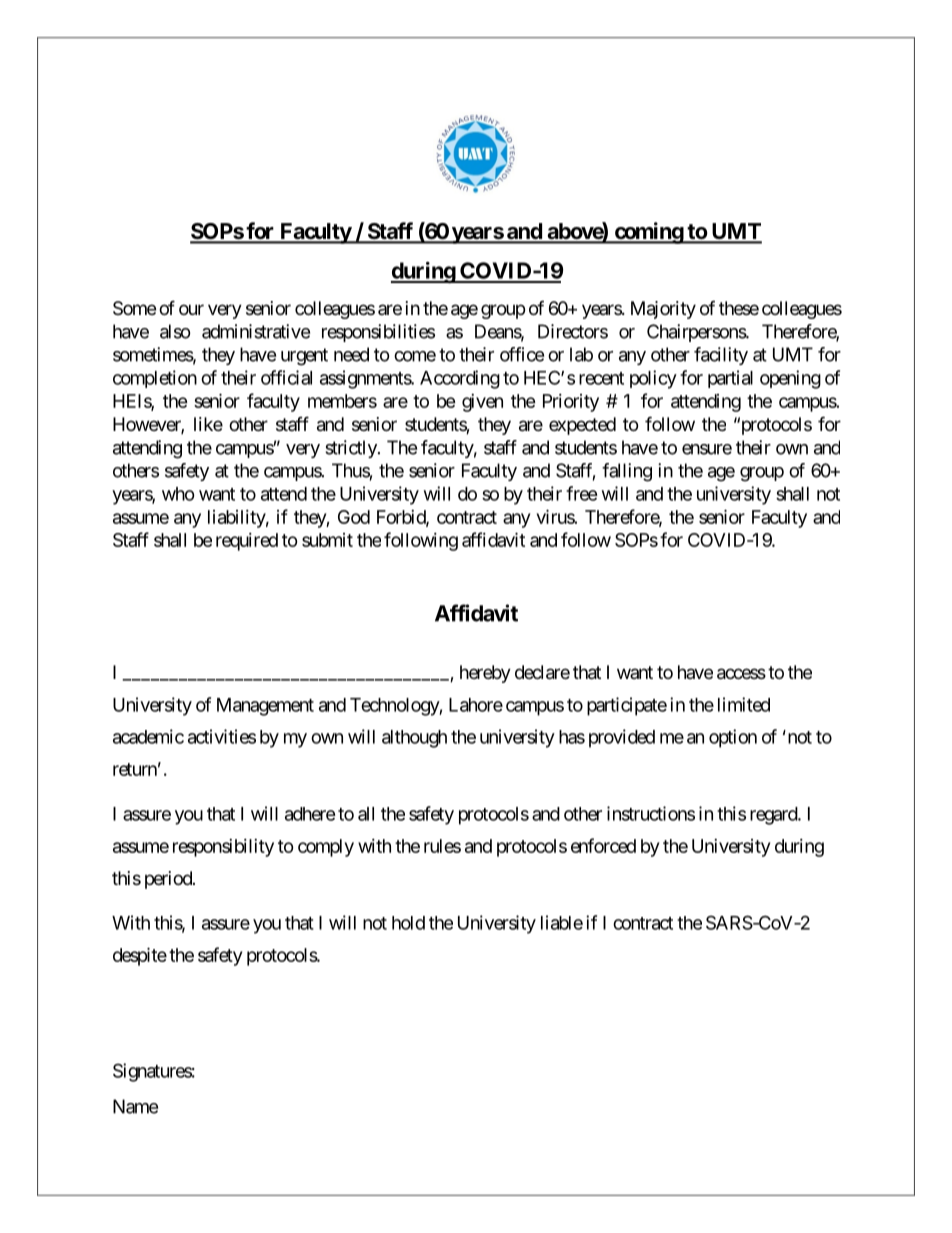 The width and height of the page is (952, 1233). I want to click on access, so click(741, 674).
